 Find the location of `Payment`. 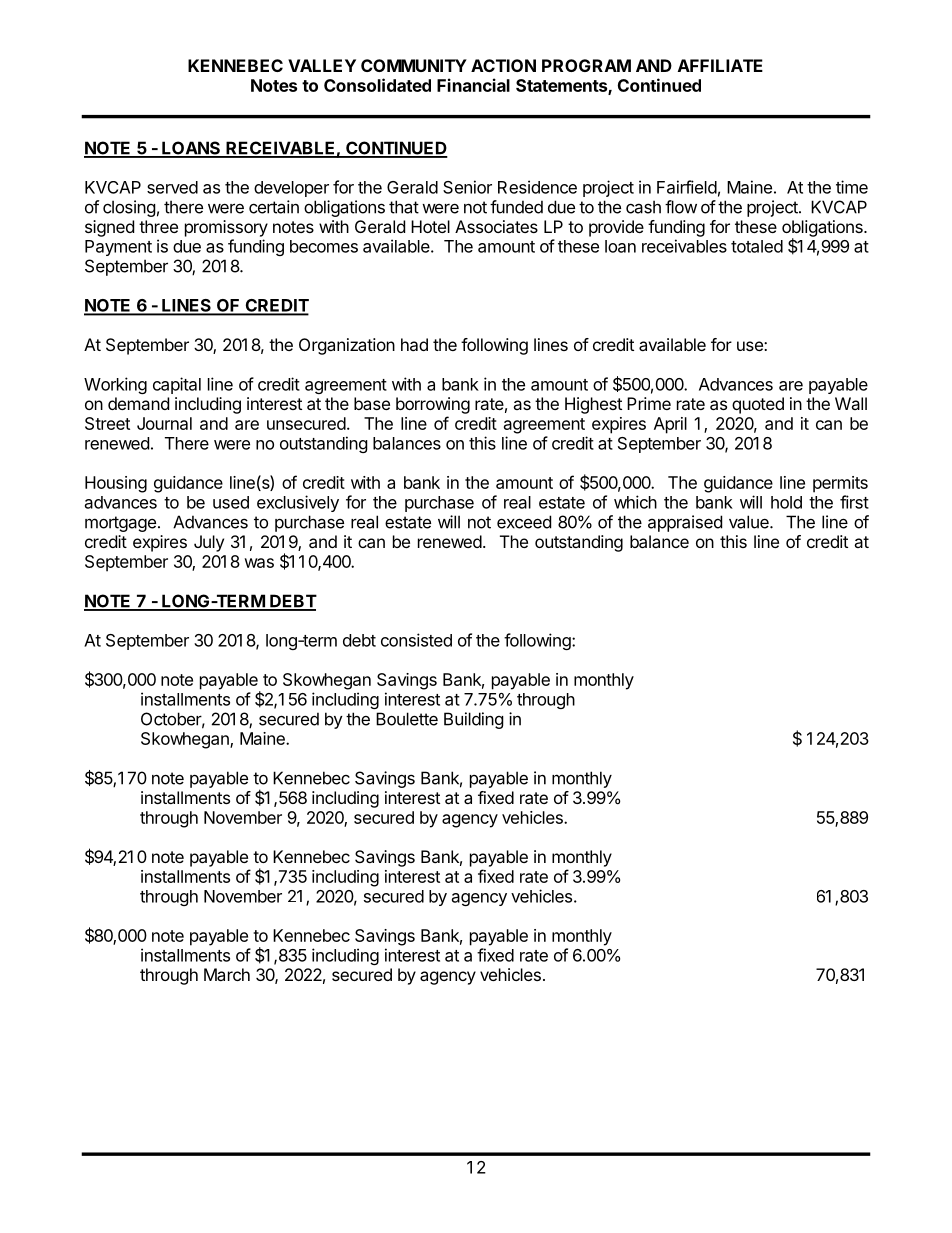

Payment is located at coordinates (118, 248).
